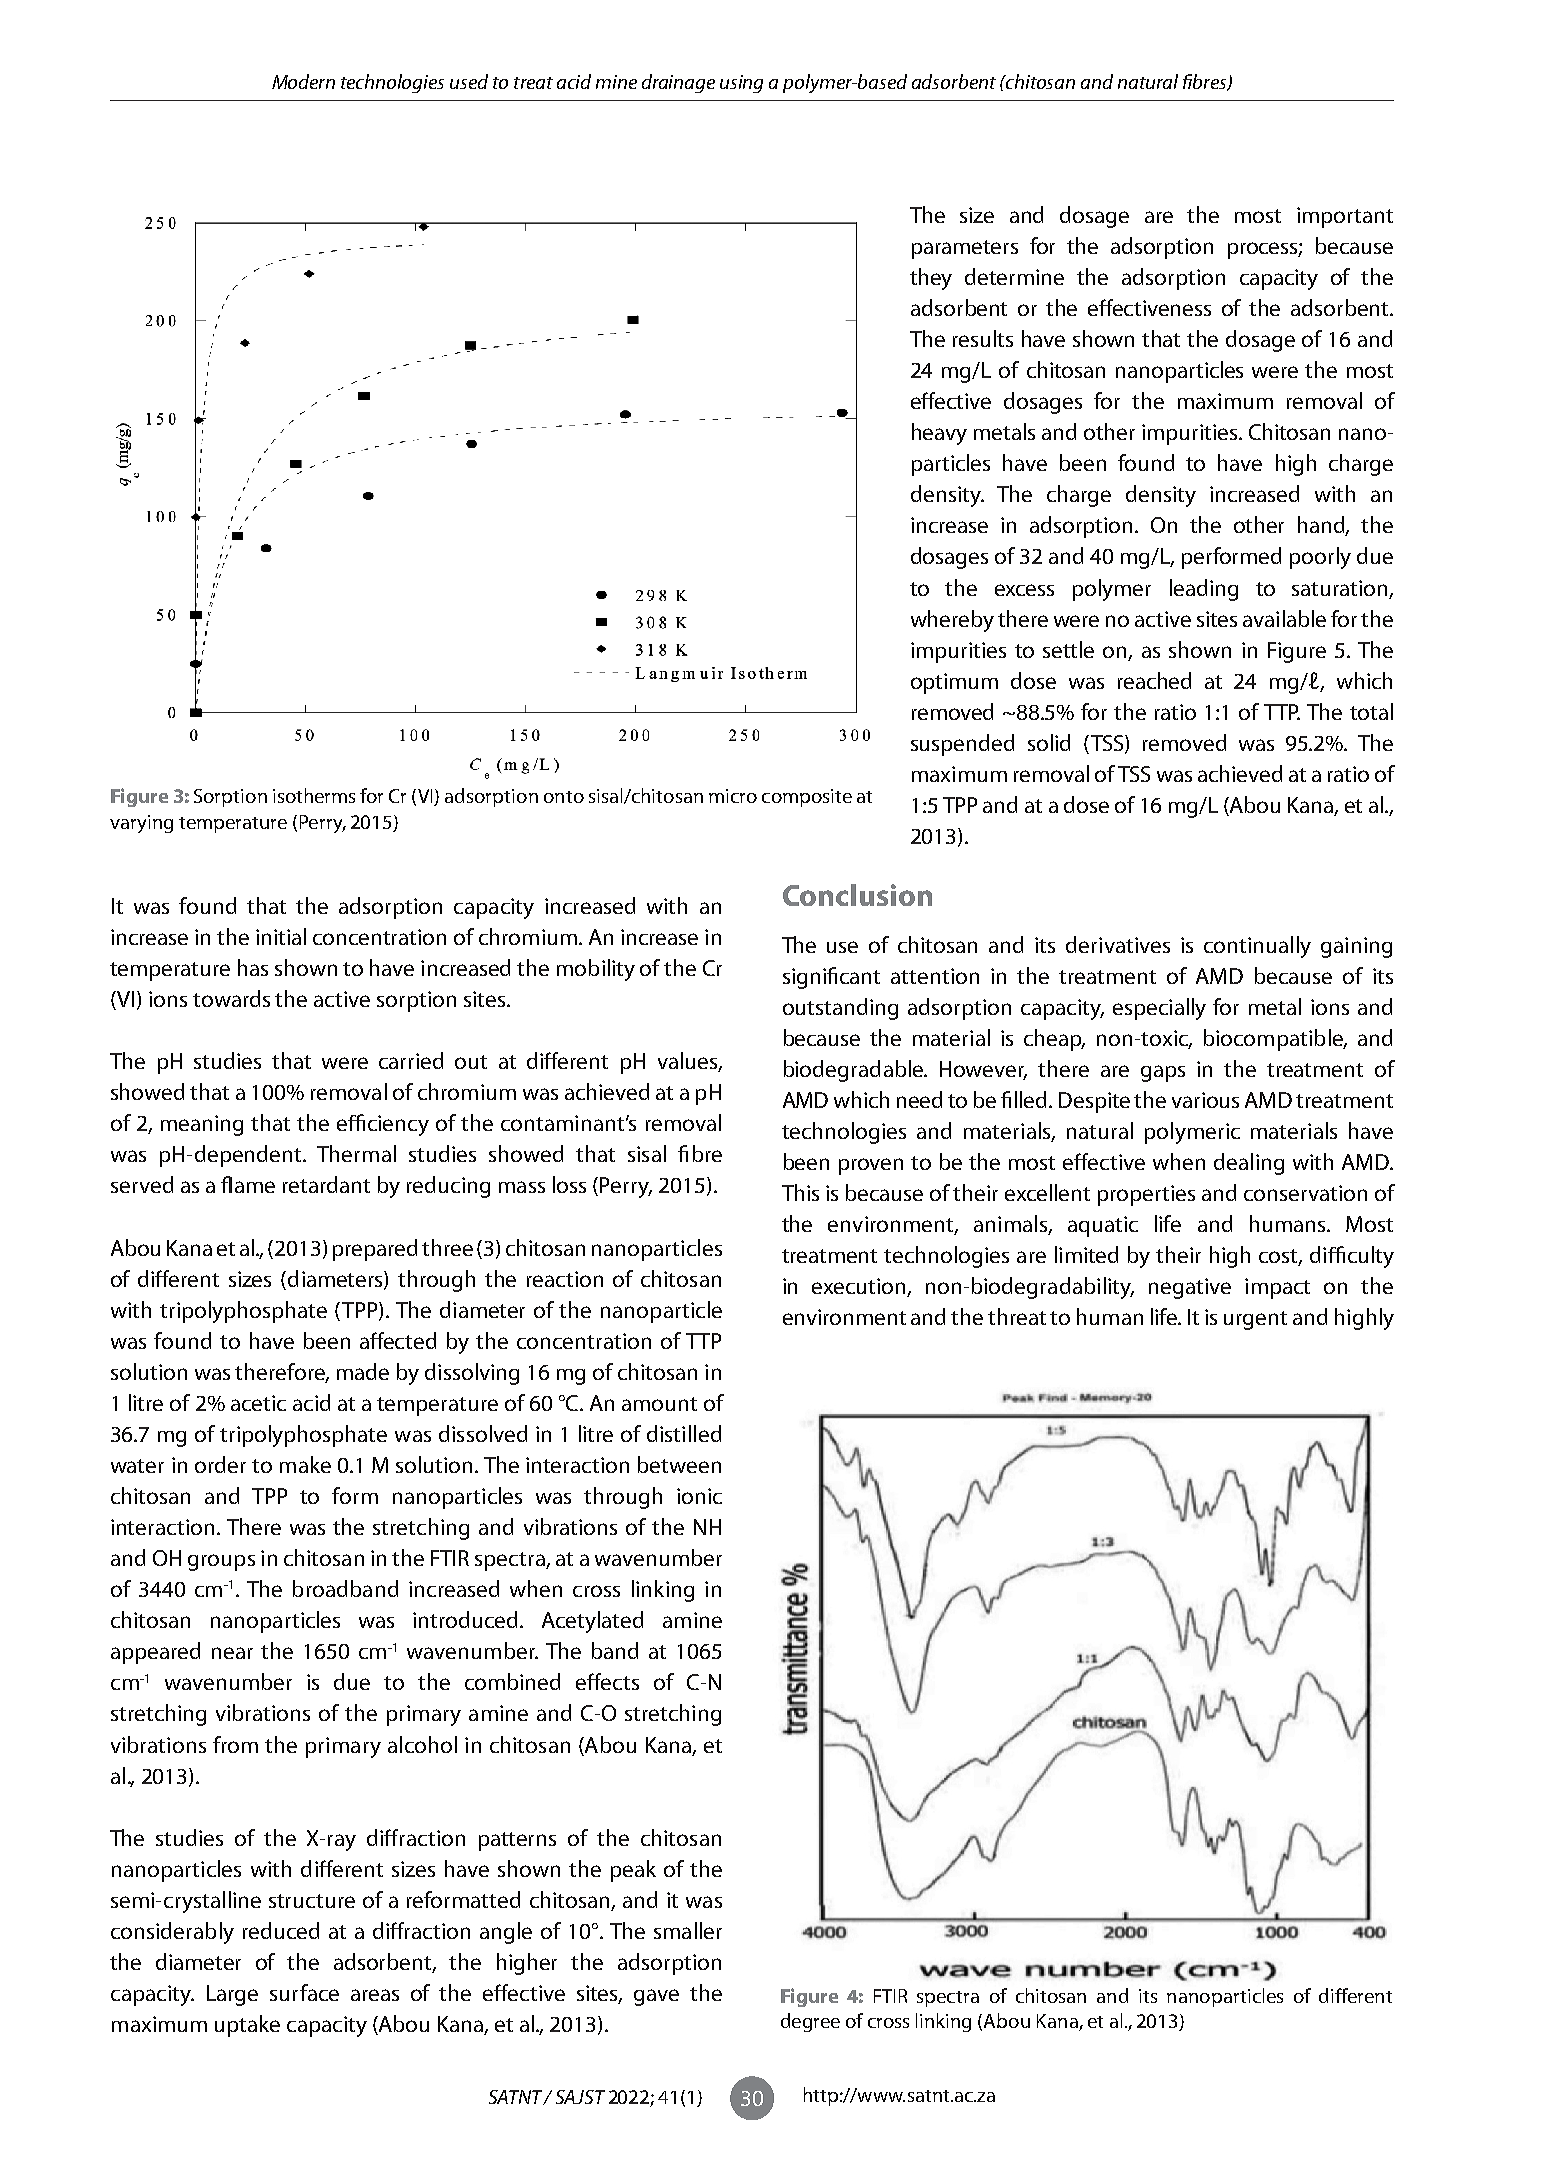 Image resolution: width=1541 pixels, height=2179 pixels. Describe the element at coordinates (304, 1992) in the screenshot. I see `surface` at that location.
